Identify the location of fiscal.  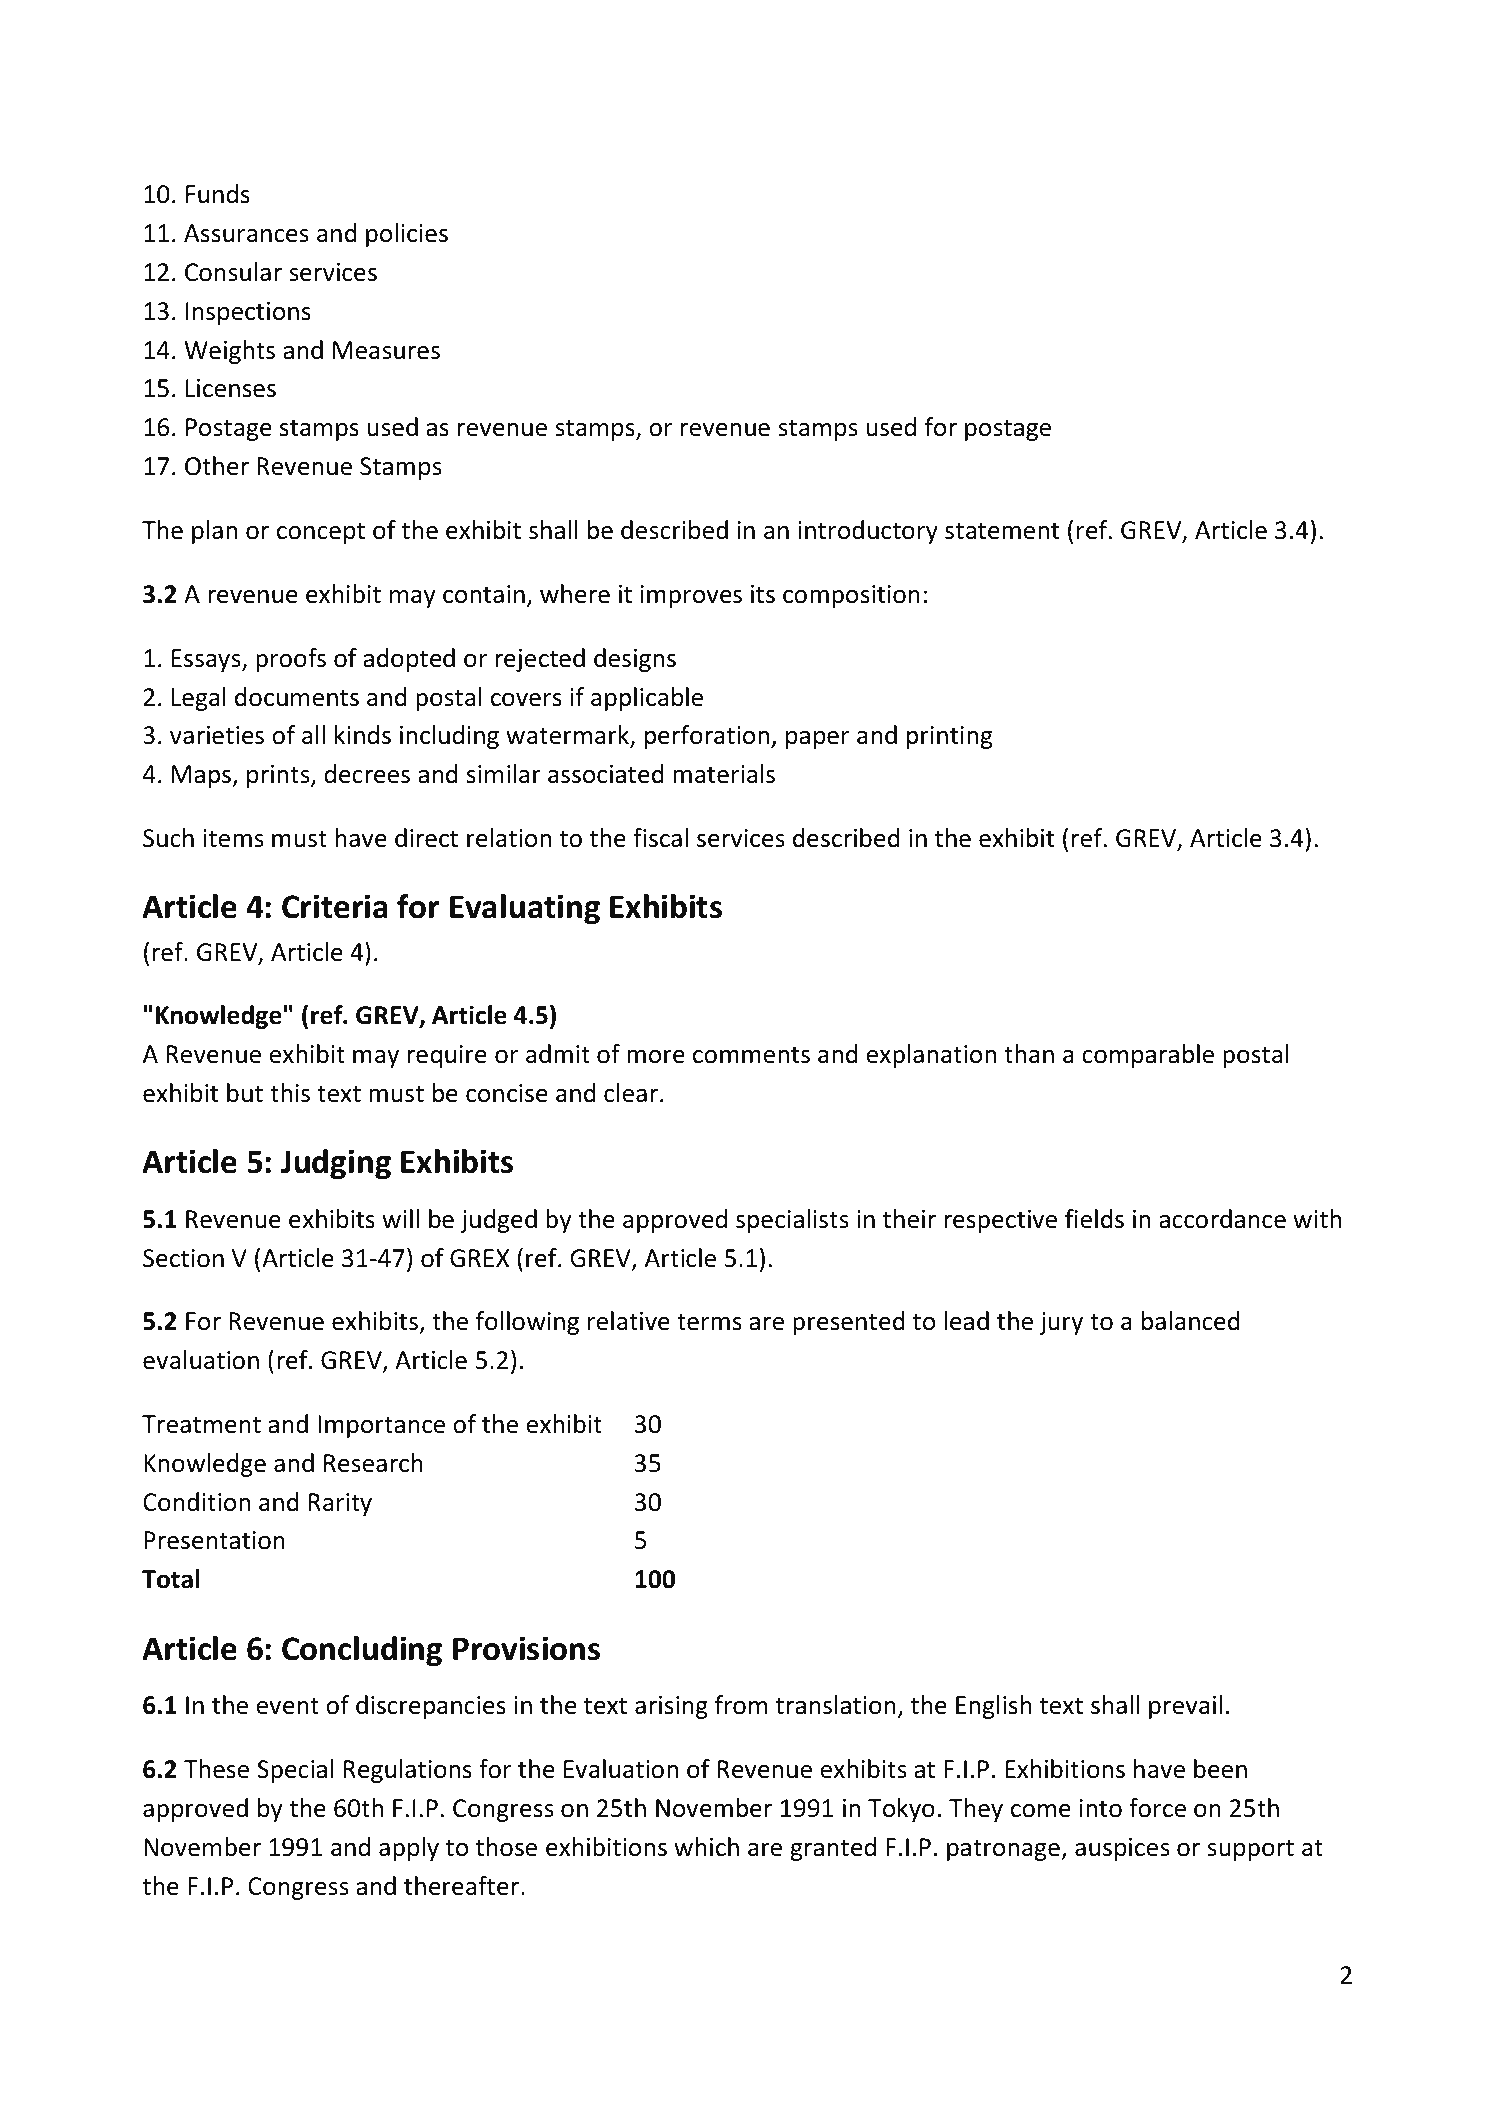
(660, 838).
